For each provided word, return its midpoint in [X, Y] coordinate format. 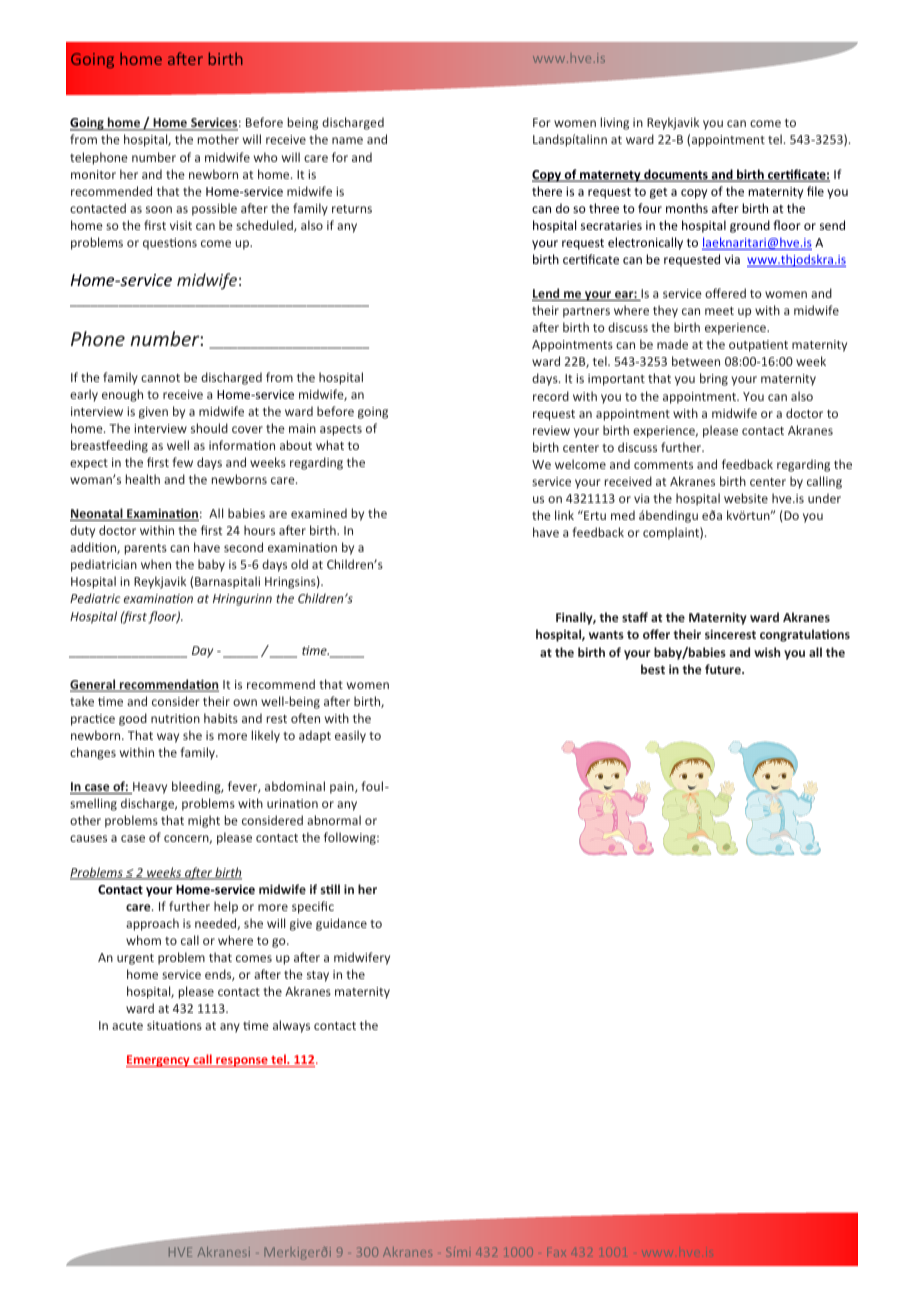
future [724, 669]
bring [714, 379]
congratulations [805, 635]
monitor [93, 174]
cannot [160, 378]
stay [318, 976]
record [551, 396]
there [547, 191]
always [291, 1026]
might [204, 821]
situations [174, 1025]
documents [676, 175]
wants [606, 635]
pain [343, 788]
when [156, 564]
